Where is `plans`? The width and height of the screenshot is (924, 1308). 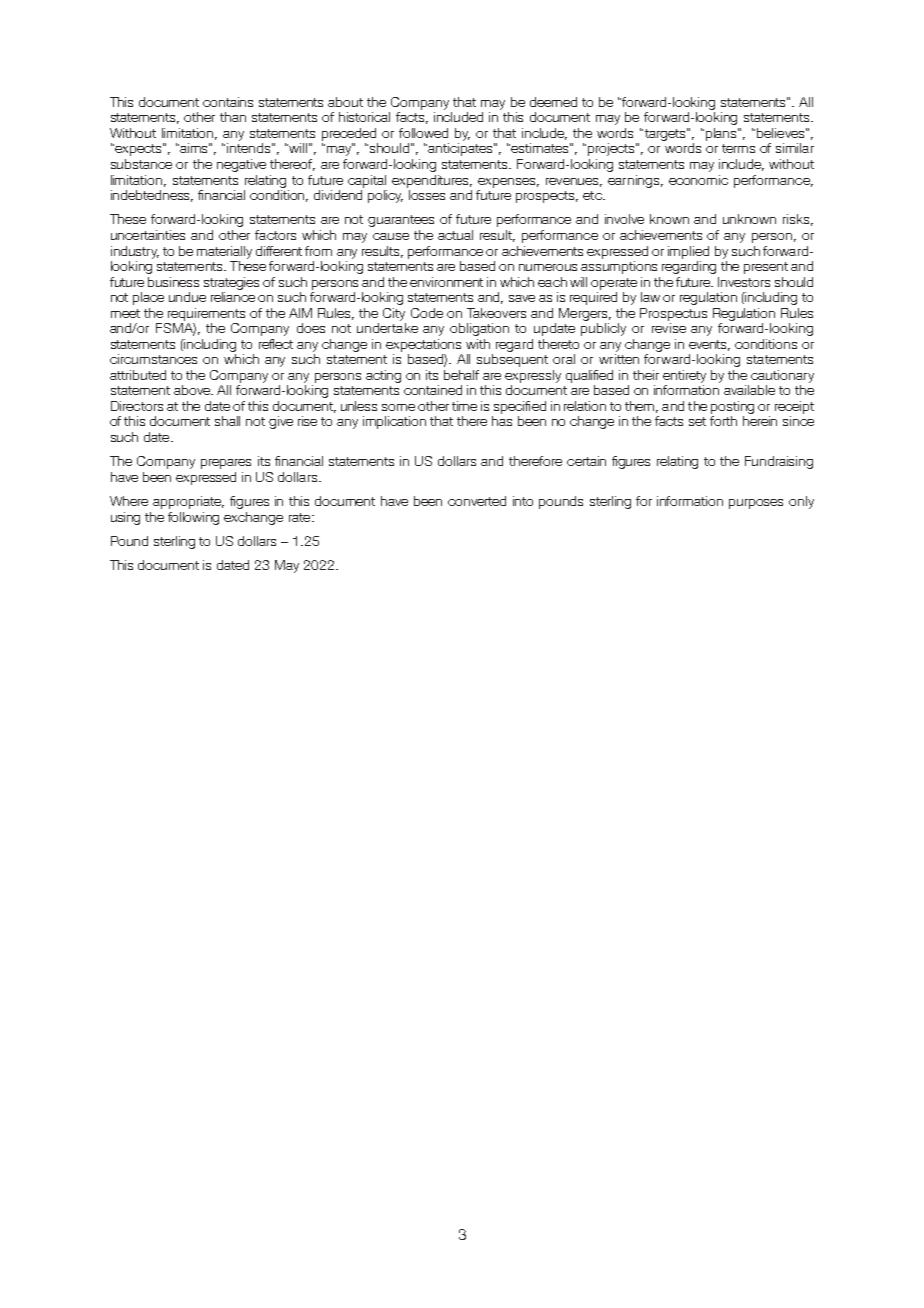 plans is located at coordinates (722, 134).
